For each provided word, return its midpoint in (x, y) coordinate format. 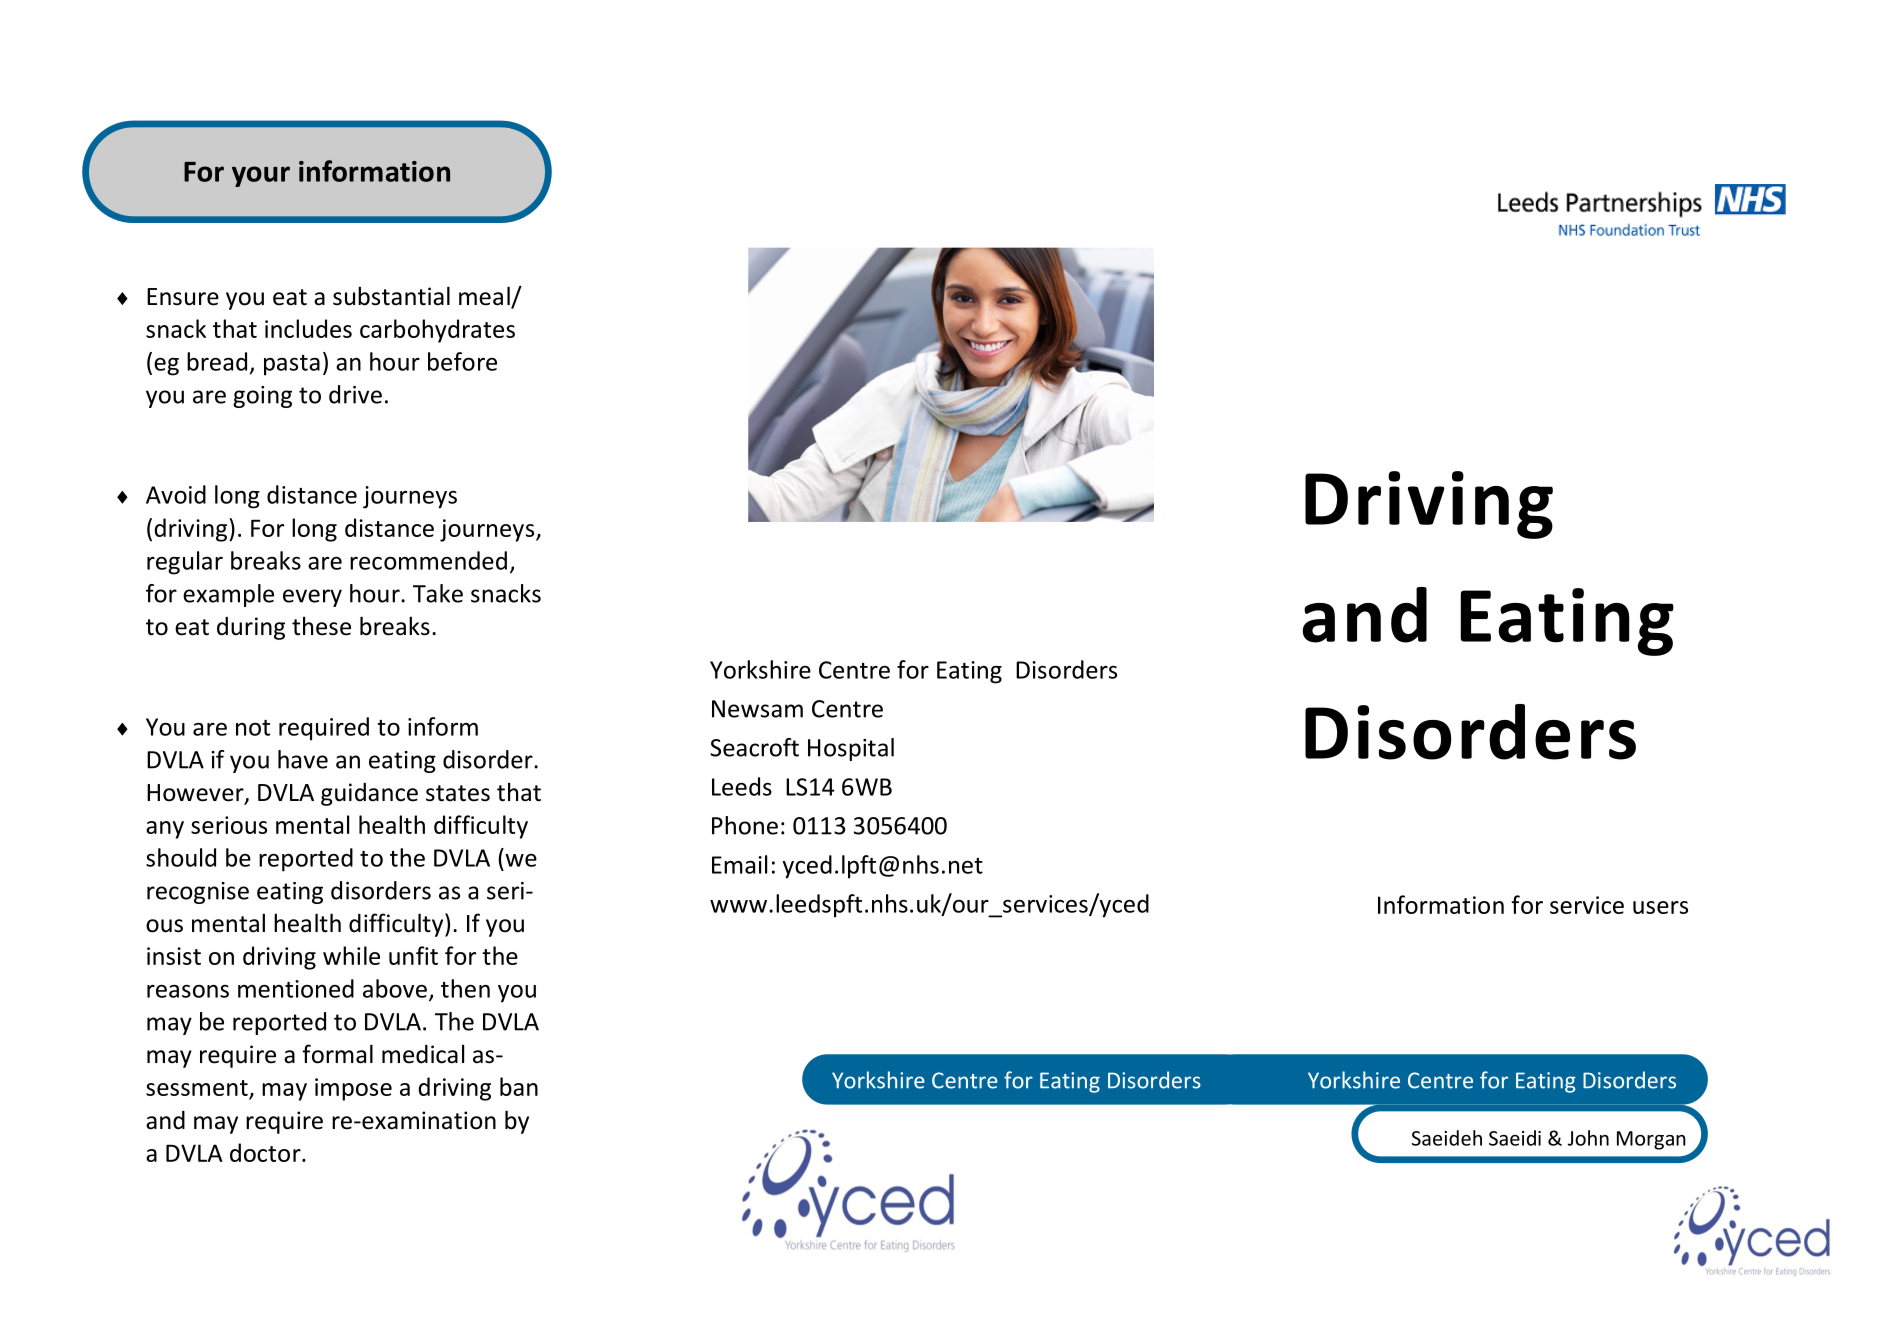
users (1660, 907)
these (321, 626)
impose (353, 1089)
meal (485, 297)
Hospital (851, 749)
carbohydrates (437, 331)
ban (519, 1086)
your (261, 176)
